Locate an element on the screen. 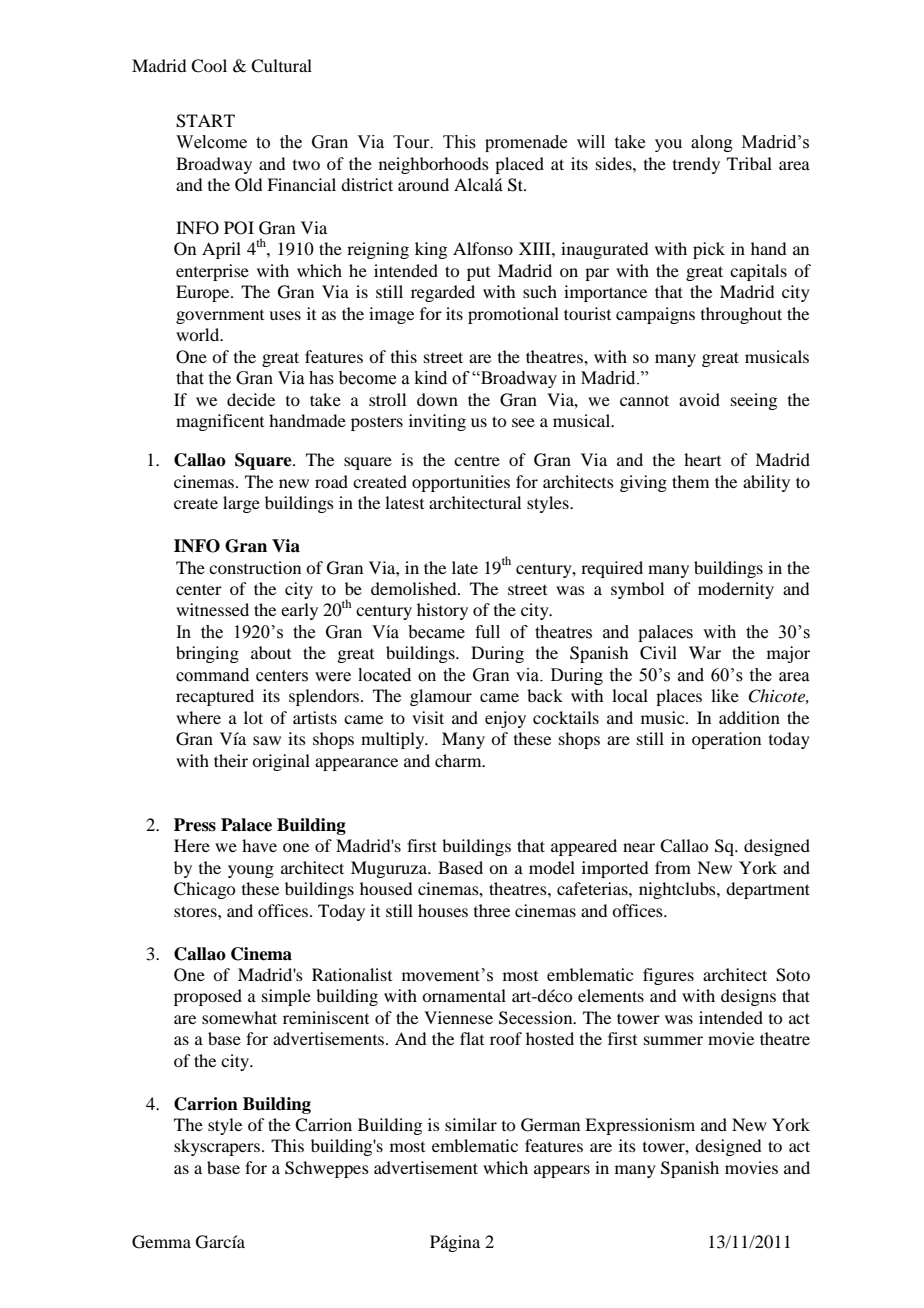 The height and width of the screenshot is (1308, 924). bringing is located at coordinates (207, 654).
